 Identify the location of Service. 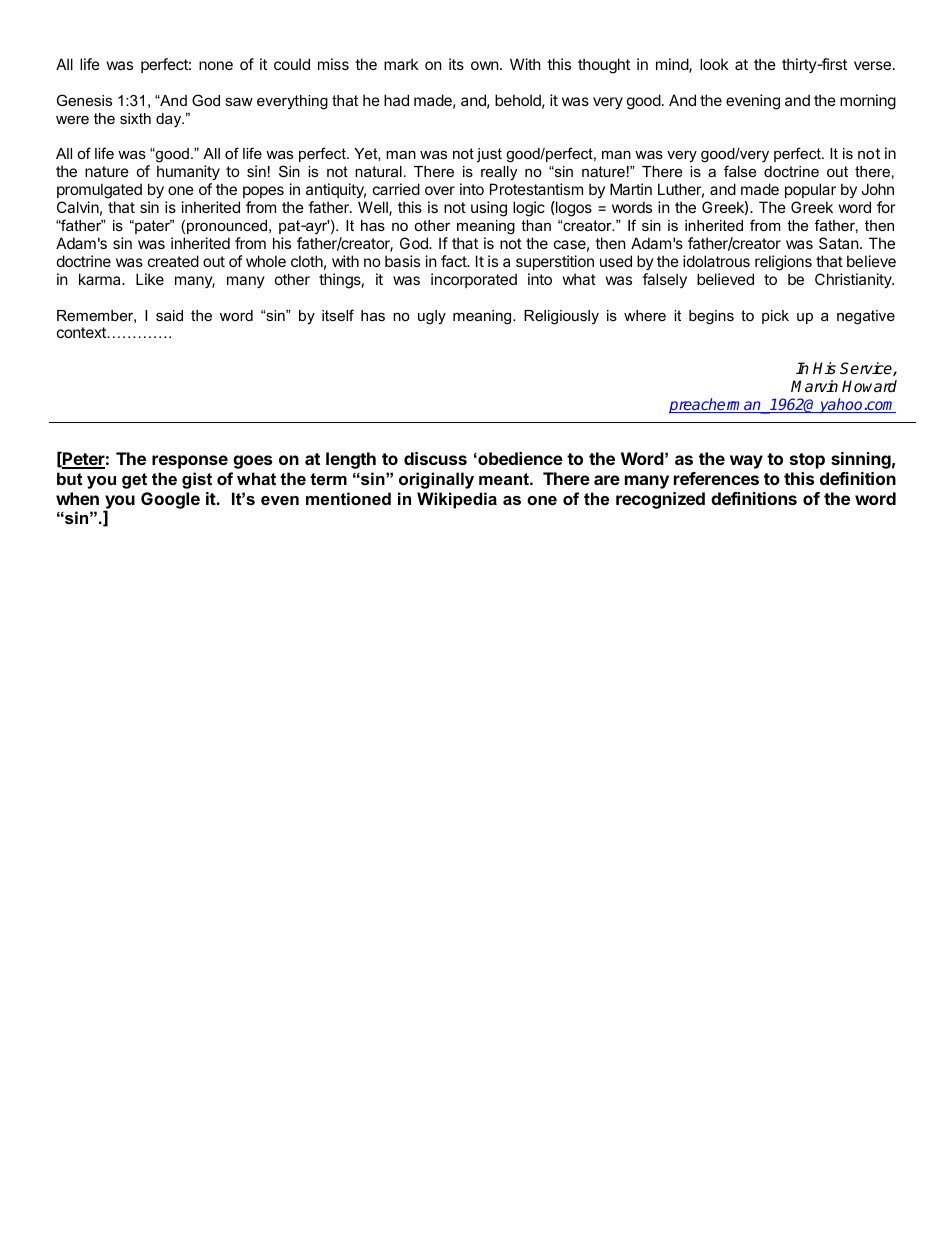
(867, 369).
